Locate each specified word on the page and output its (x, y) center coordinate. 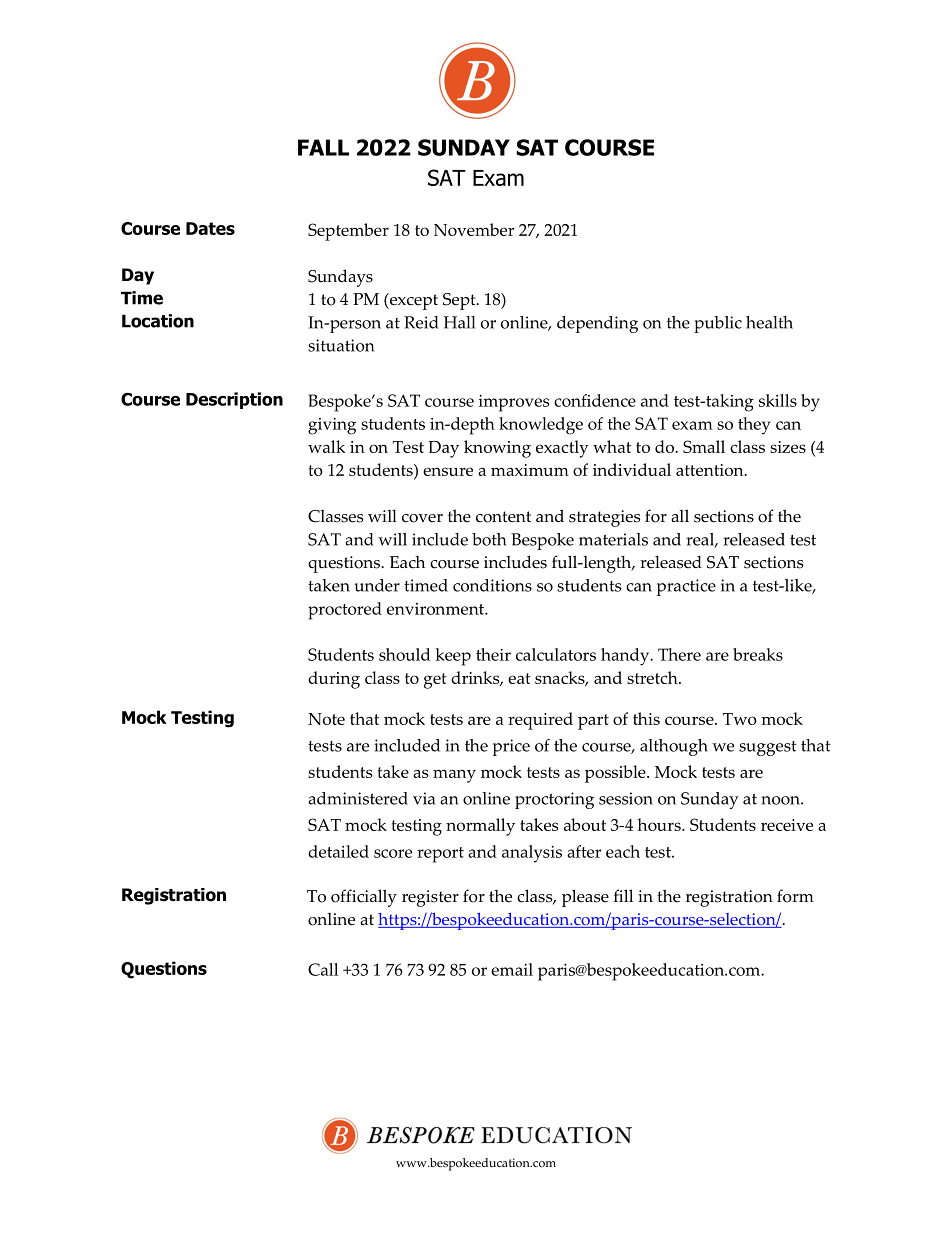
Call (323, 969)
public (718, 324)
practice (686, 587)
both (489, 539)
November (474, 229)
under (377, 585)
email (512, 969)
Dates (210, 228)
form (795, 896)
